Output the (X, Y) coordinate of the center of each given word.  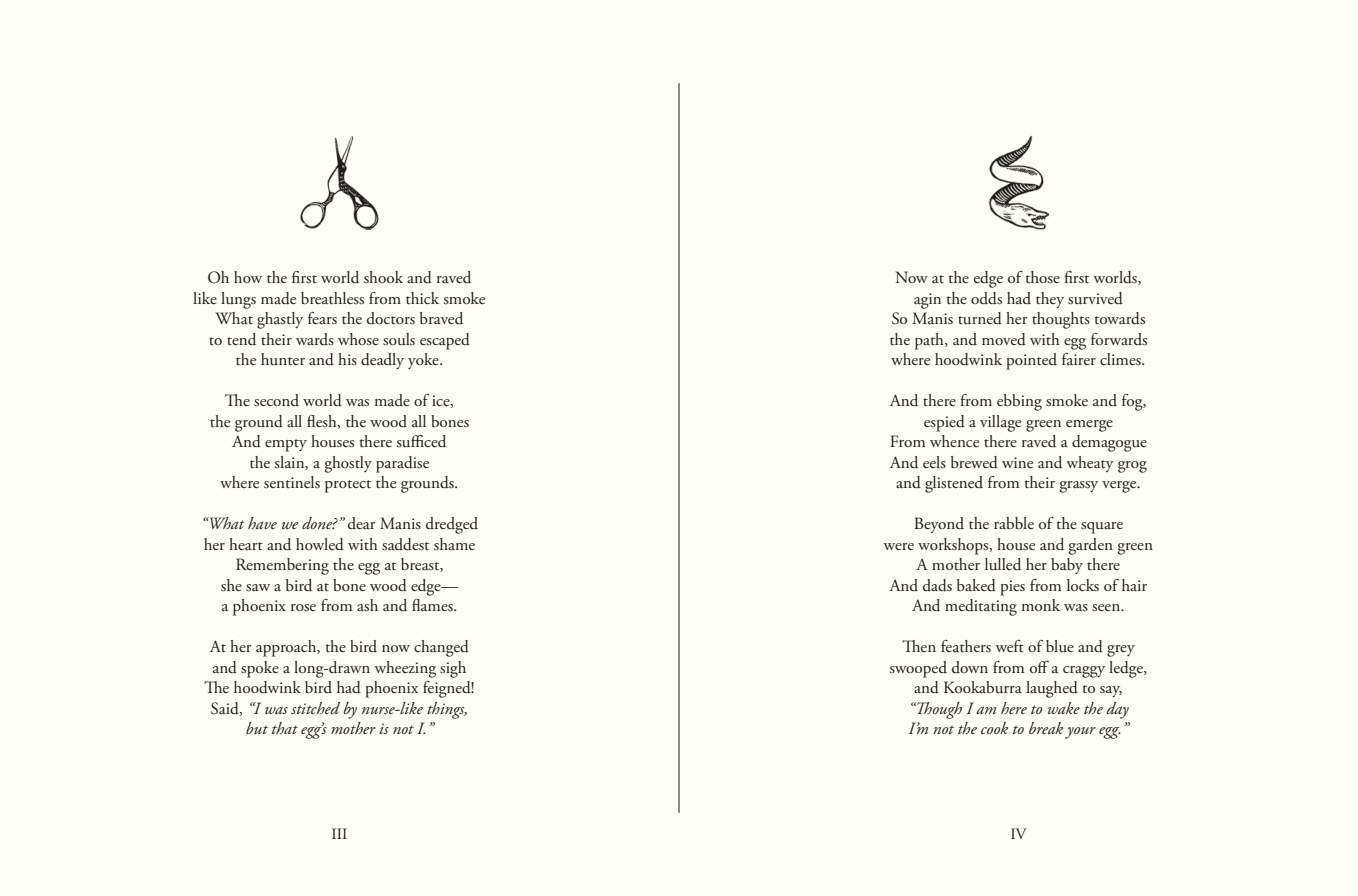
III (339, 833)
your (1080, 733)
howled (320, 544)
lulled (1003, 564)
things (447, 710)
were (898, 546)
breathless (332, 298)
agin (927, 301)
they (1050, 300)
